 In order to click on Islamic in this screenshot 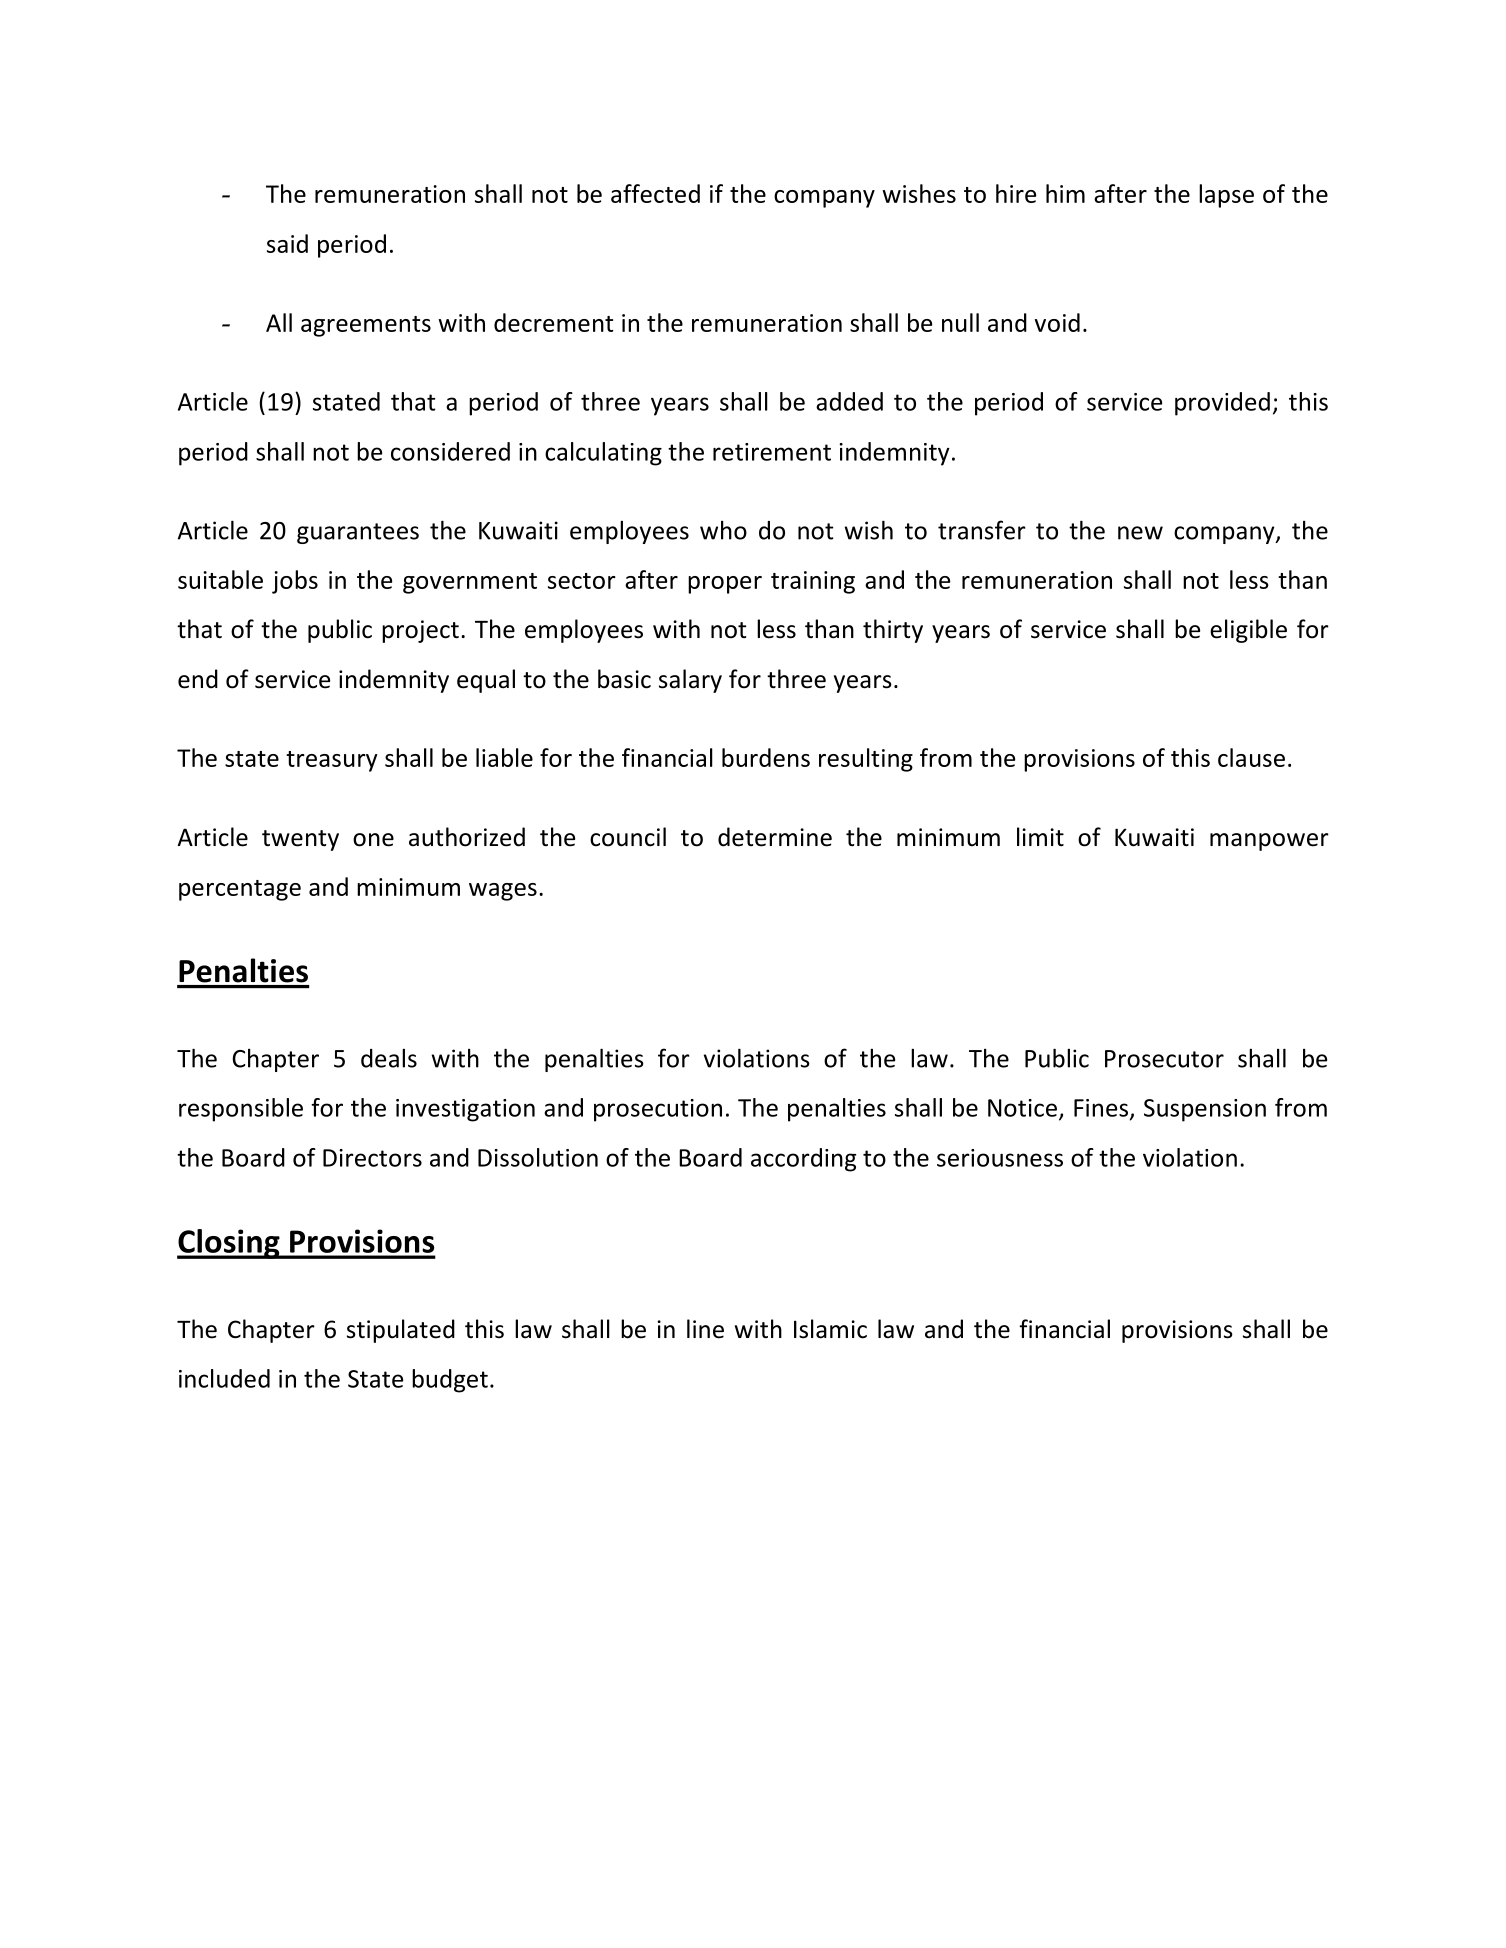, I will do `click(830, 1329)`.
